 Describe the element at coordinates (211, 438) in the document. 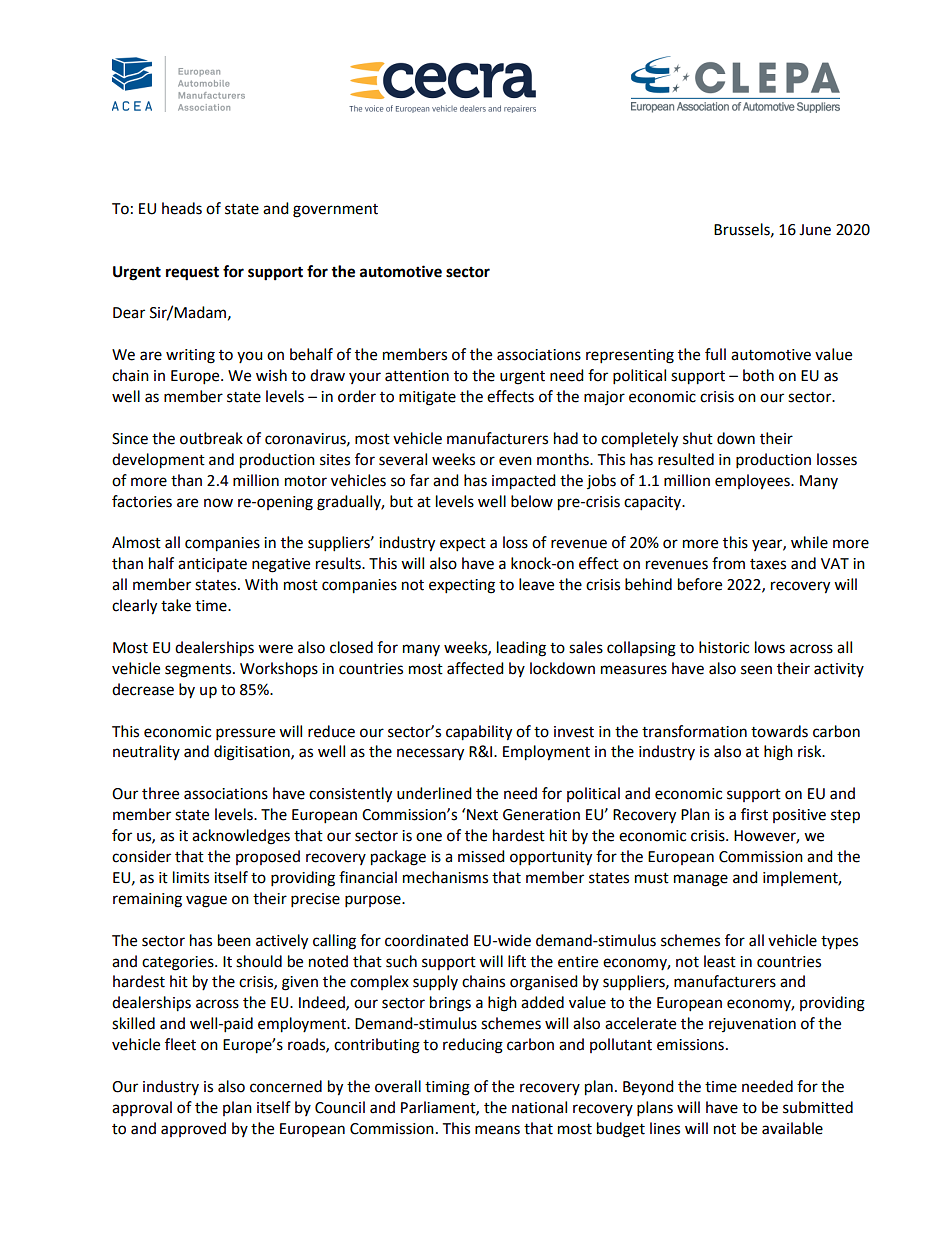

I see `outbreak` at that location.
